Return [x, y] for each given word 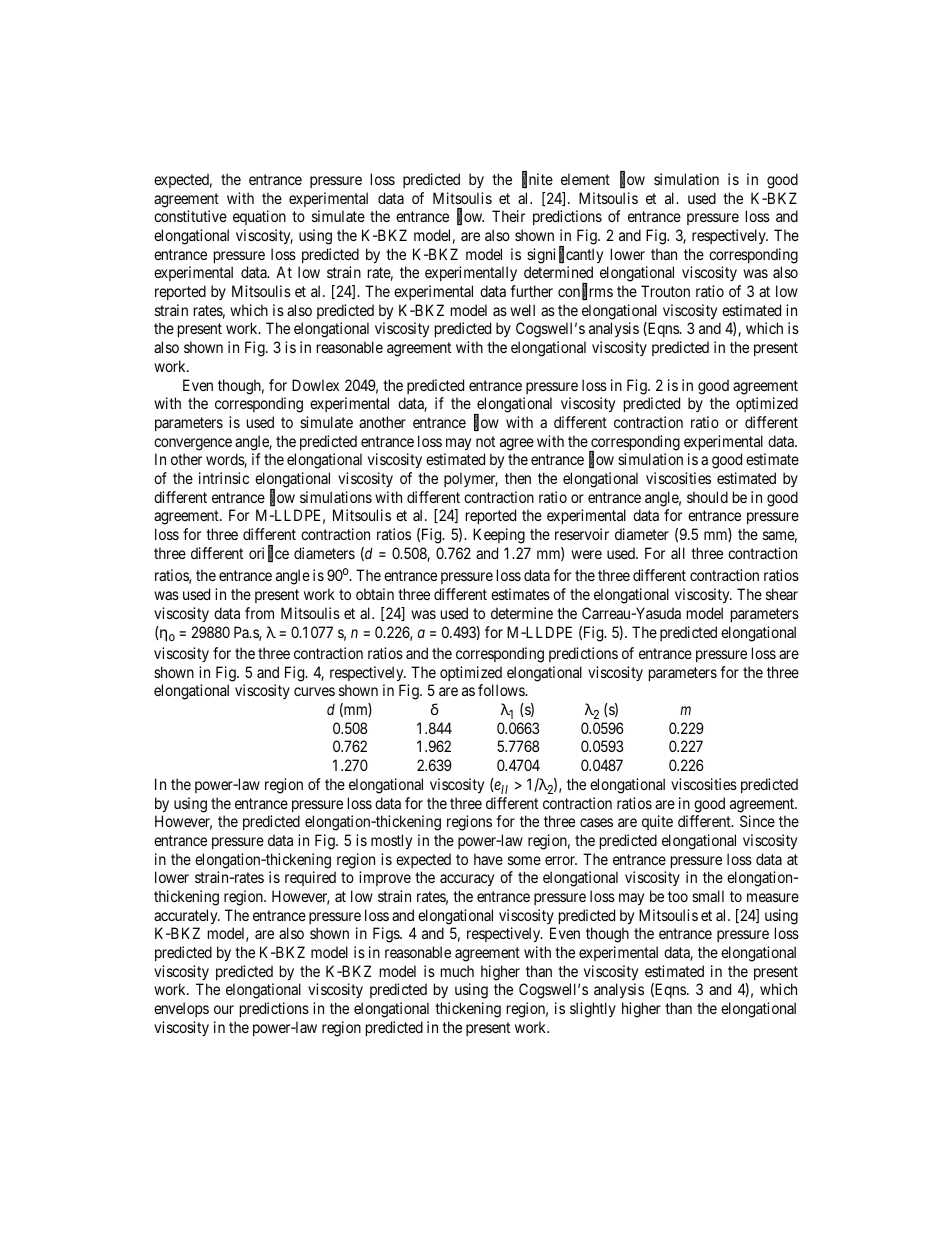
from [259, 613]
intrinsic [224, 478]
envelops [181, 1009]
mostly [391, 841]
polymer [471, 479]
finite [537, 180]
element [585, 179]
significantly [565, 255]
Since [757, 821]
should [707, 497]
